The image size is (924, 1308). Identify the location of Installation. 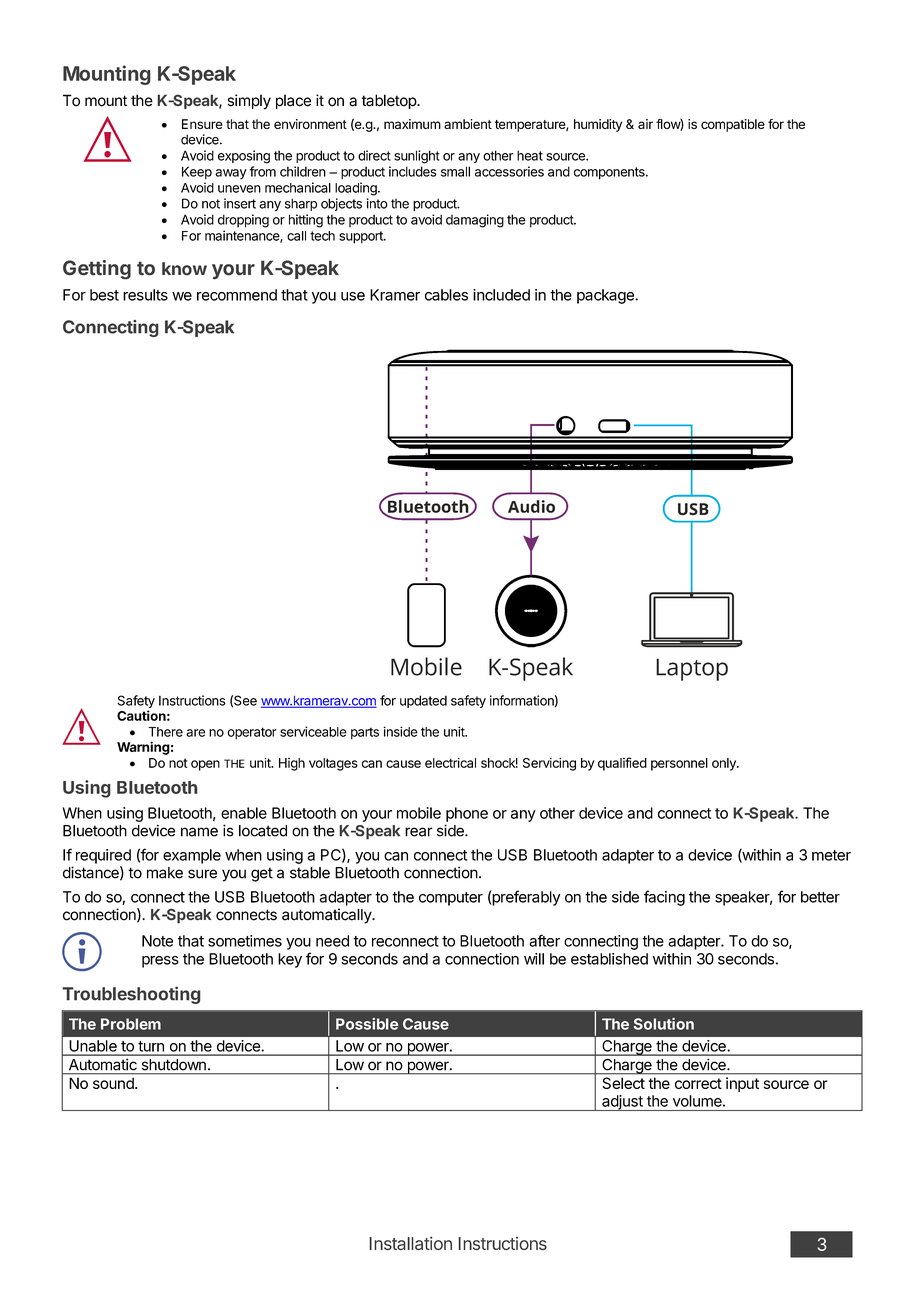
(411, 1243).
